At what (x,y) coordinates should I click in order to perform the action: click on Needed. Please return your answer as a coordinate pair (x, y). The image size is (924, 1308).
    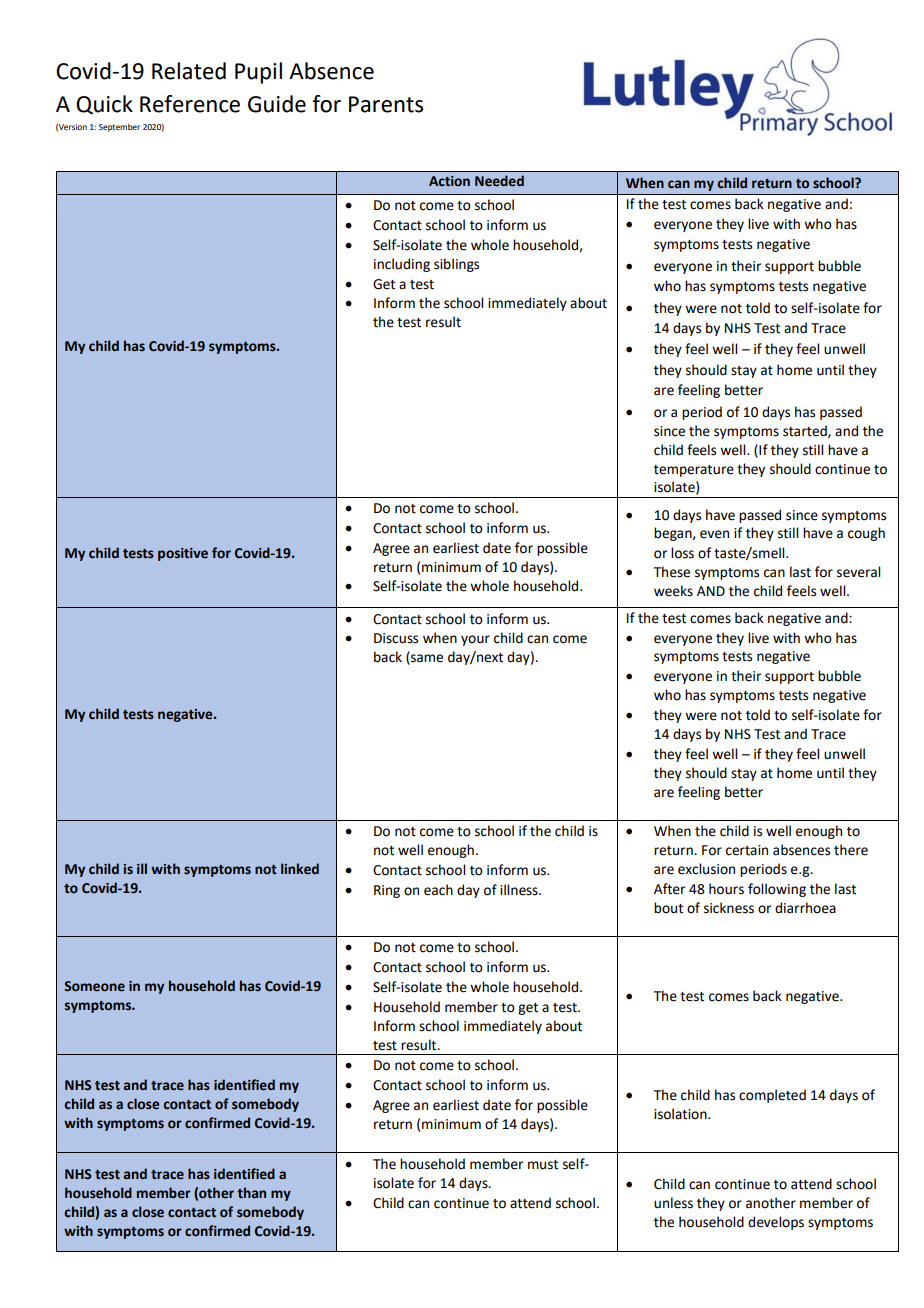
    Looking at the image, I should click on (499, 181).
